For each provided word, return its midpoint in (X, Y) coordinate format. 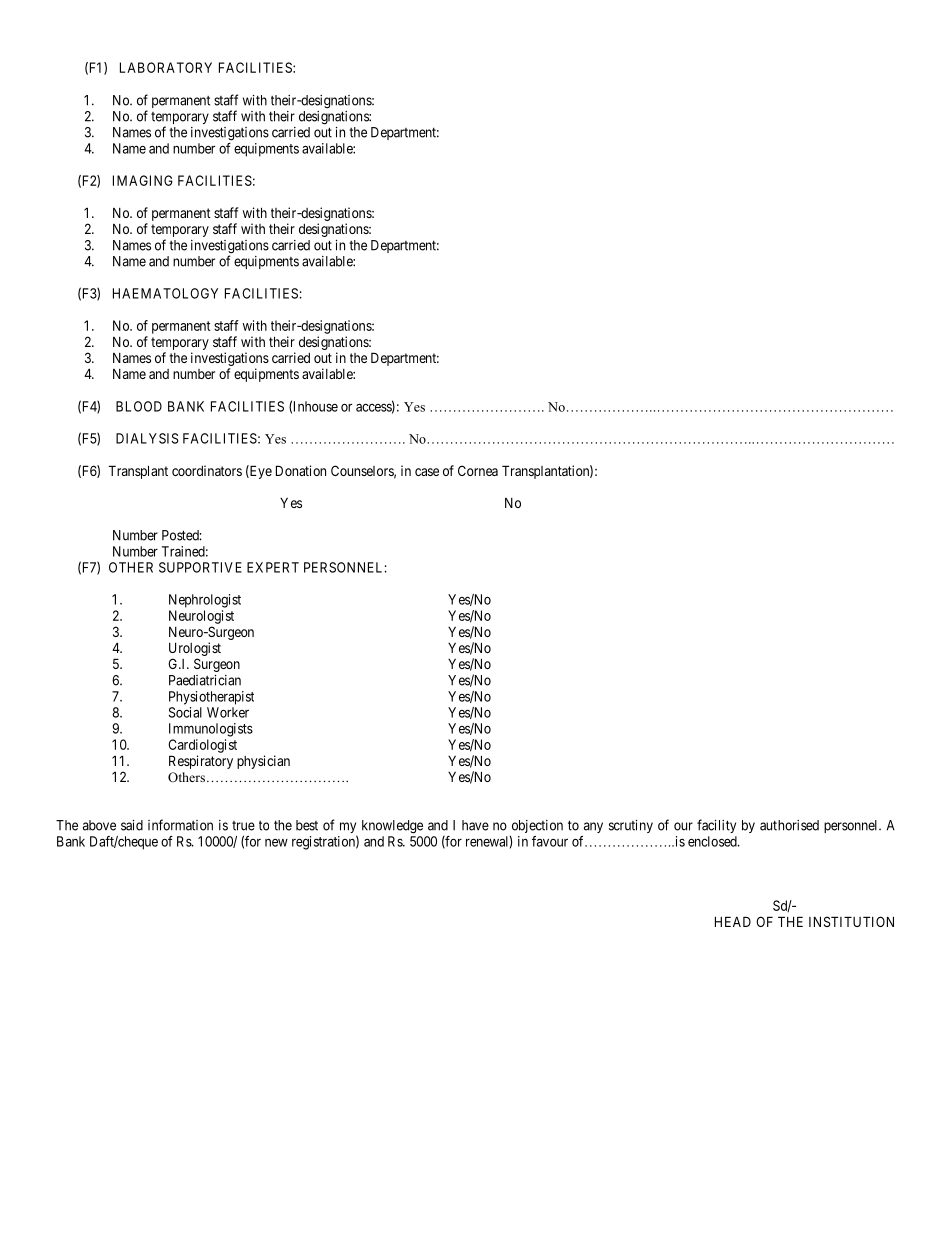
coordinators (207, 470)
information (180, 825)
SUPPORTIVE (200, 567)
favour (550, 841)
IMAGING (143, 180)
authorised (789, 825)
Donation (301, 470)
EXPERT (273, 567)
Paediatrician (205, 680)
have (475, 825)
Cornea (478, 470)
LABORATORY (166, 67)
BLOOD (139, 406)
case (427, 472)
